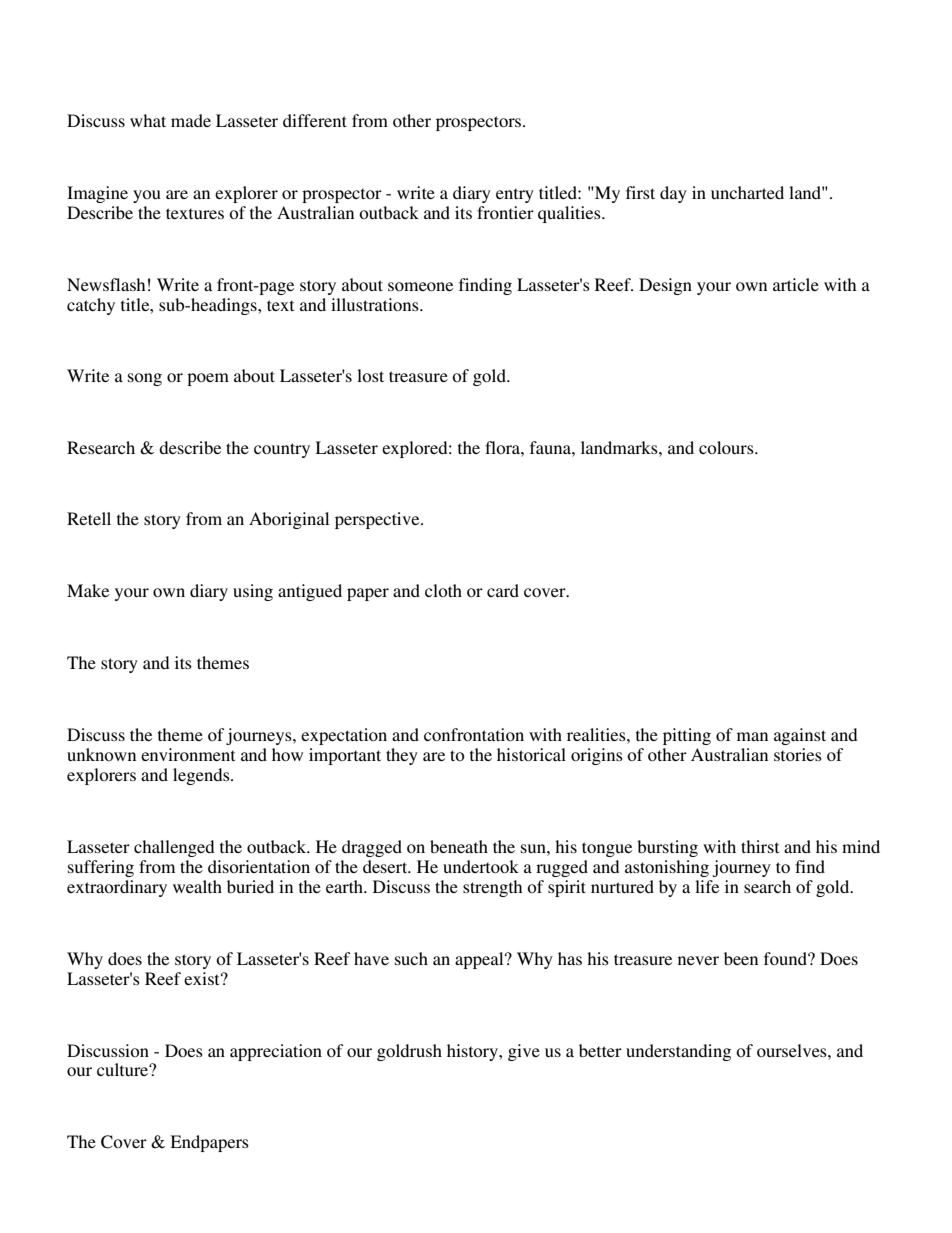  Describe the element at coordinates (515, 195) in the screenshot. I see `entry` at that location.
